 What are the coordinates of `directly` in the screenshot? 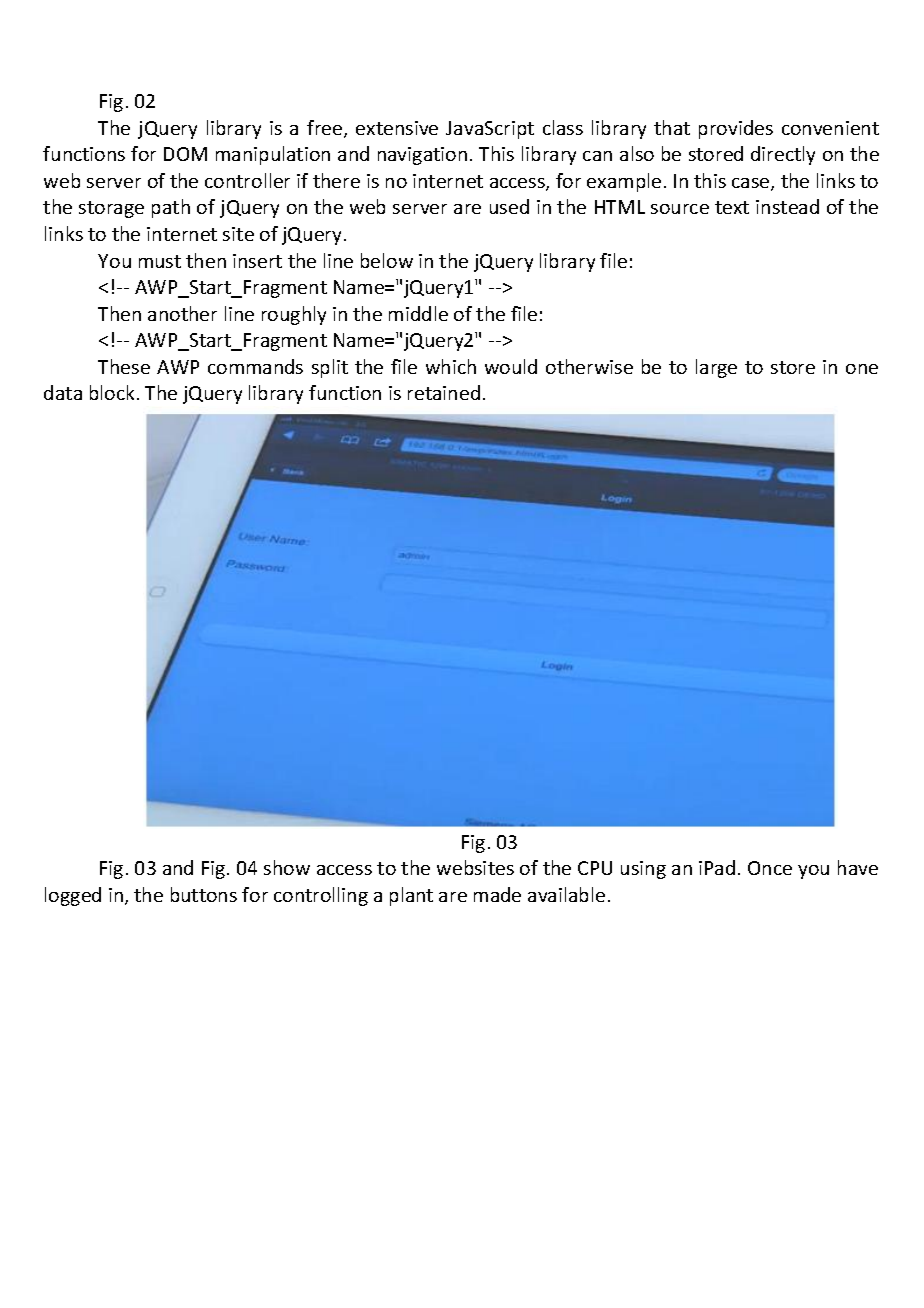 It's located at (783, 155).
